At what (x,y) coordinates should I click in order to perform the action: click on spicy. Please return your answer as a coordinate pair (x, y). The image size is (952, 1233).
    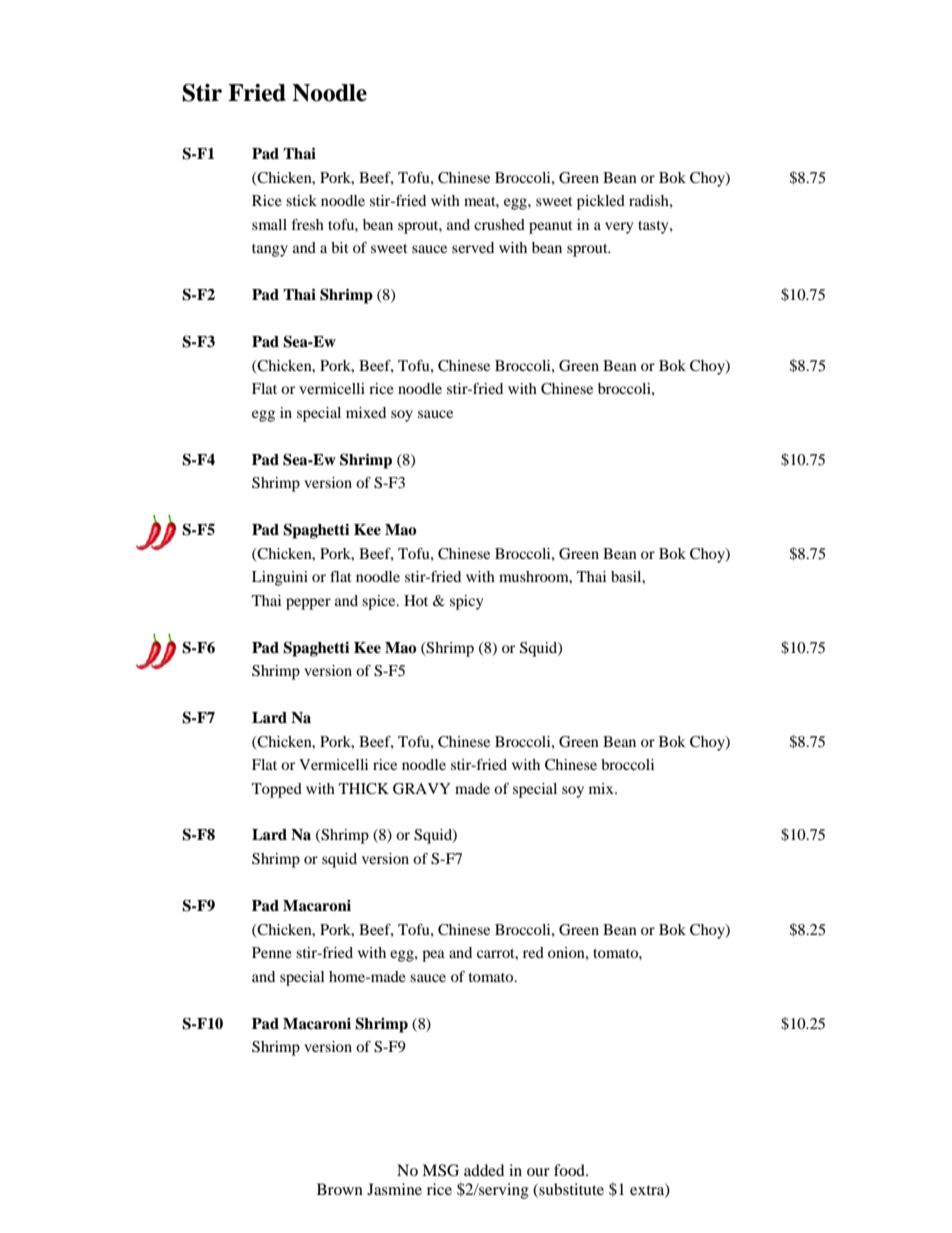
    Looking at the image, I should click on (466, 602).
